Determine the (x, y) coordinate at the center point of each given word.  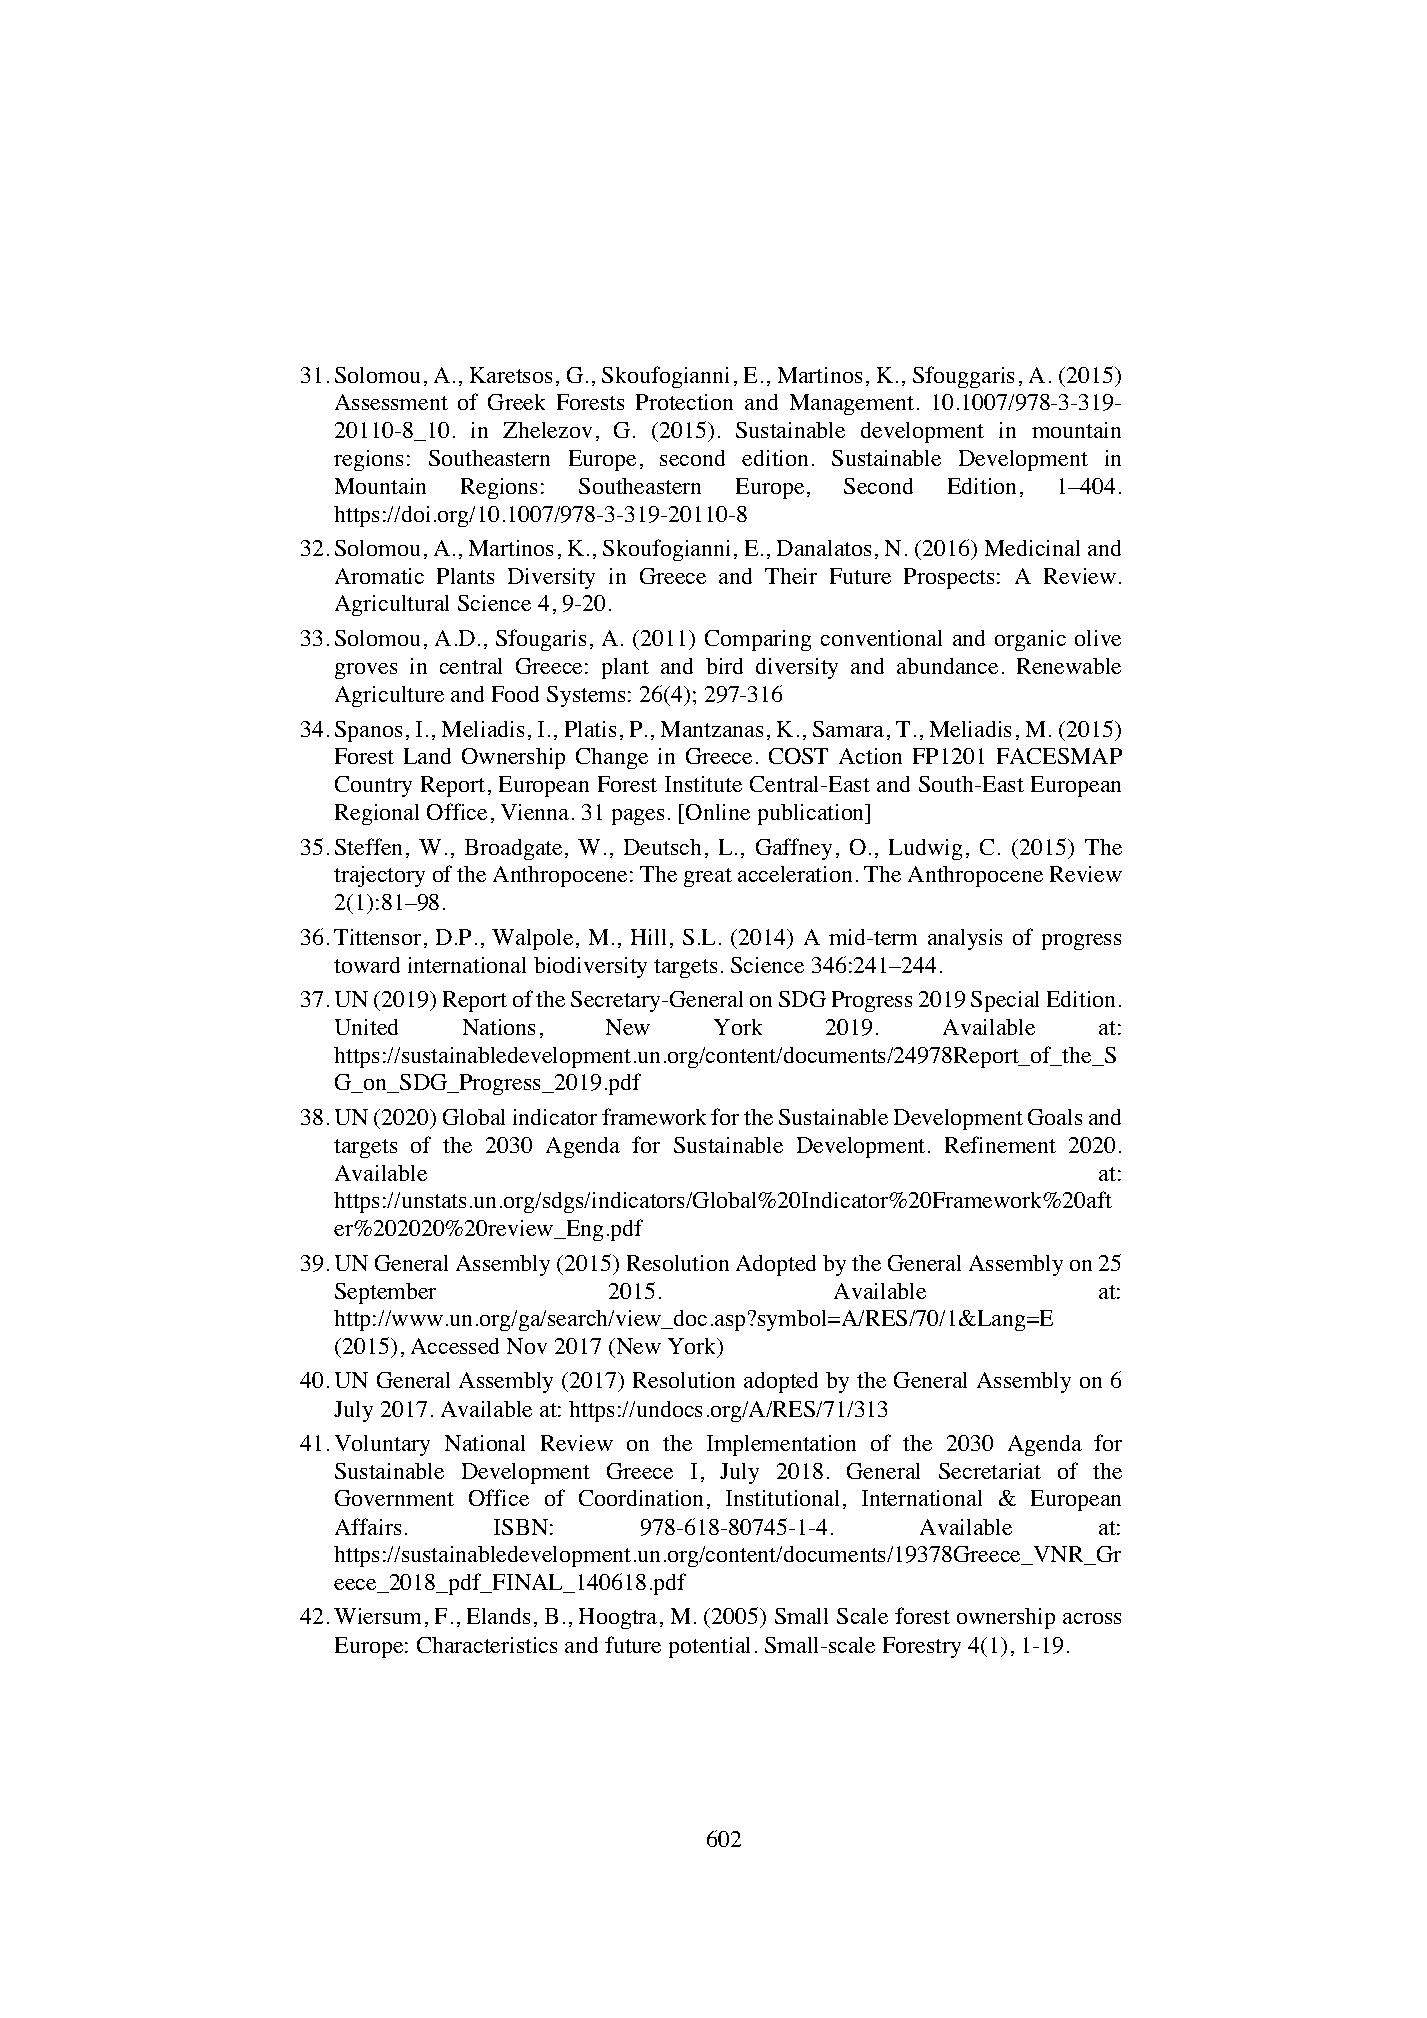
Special (1005, 1001)
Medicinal (1032, 548)
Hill (648, 937)
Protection (684, 402)
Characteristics (487, 1645)
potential (709, 1647)
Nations (499, 1027)
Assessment (391, 402)
